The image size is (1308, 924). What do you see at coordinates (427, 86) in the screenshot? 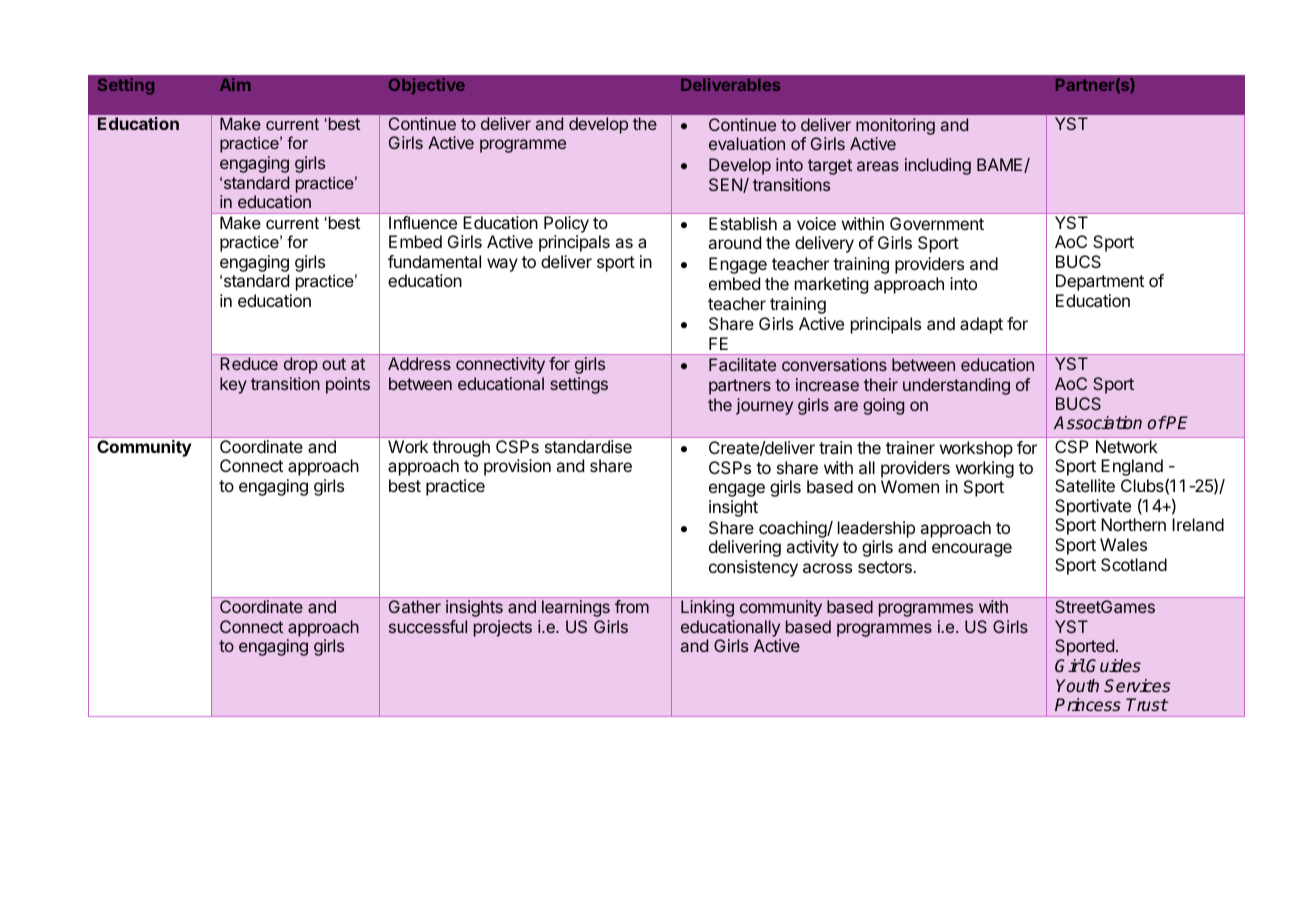
I see `Objective` at bounding box center [427, 86].
